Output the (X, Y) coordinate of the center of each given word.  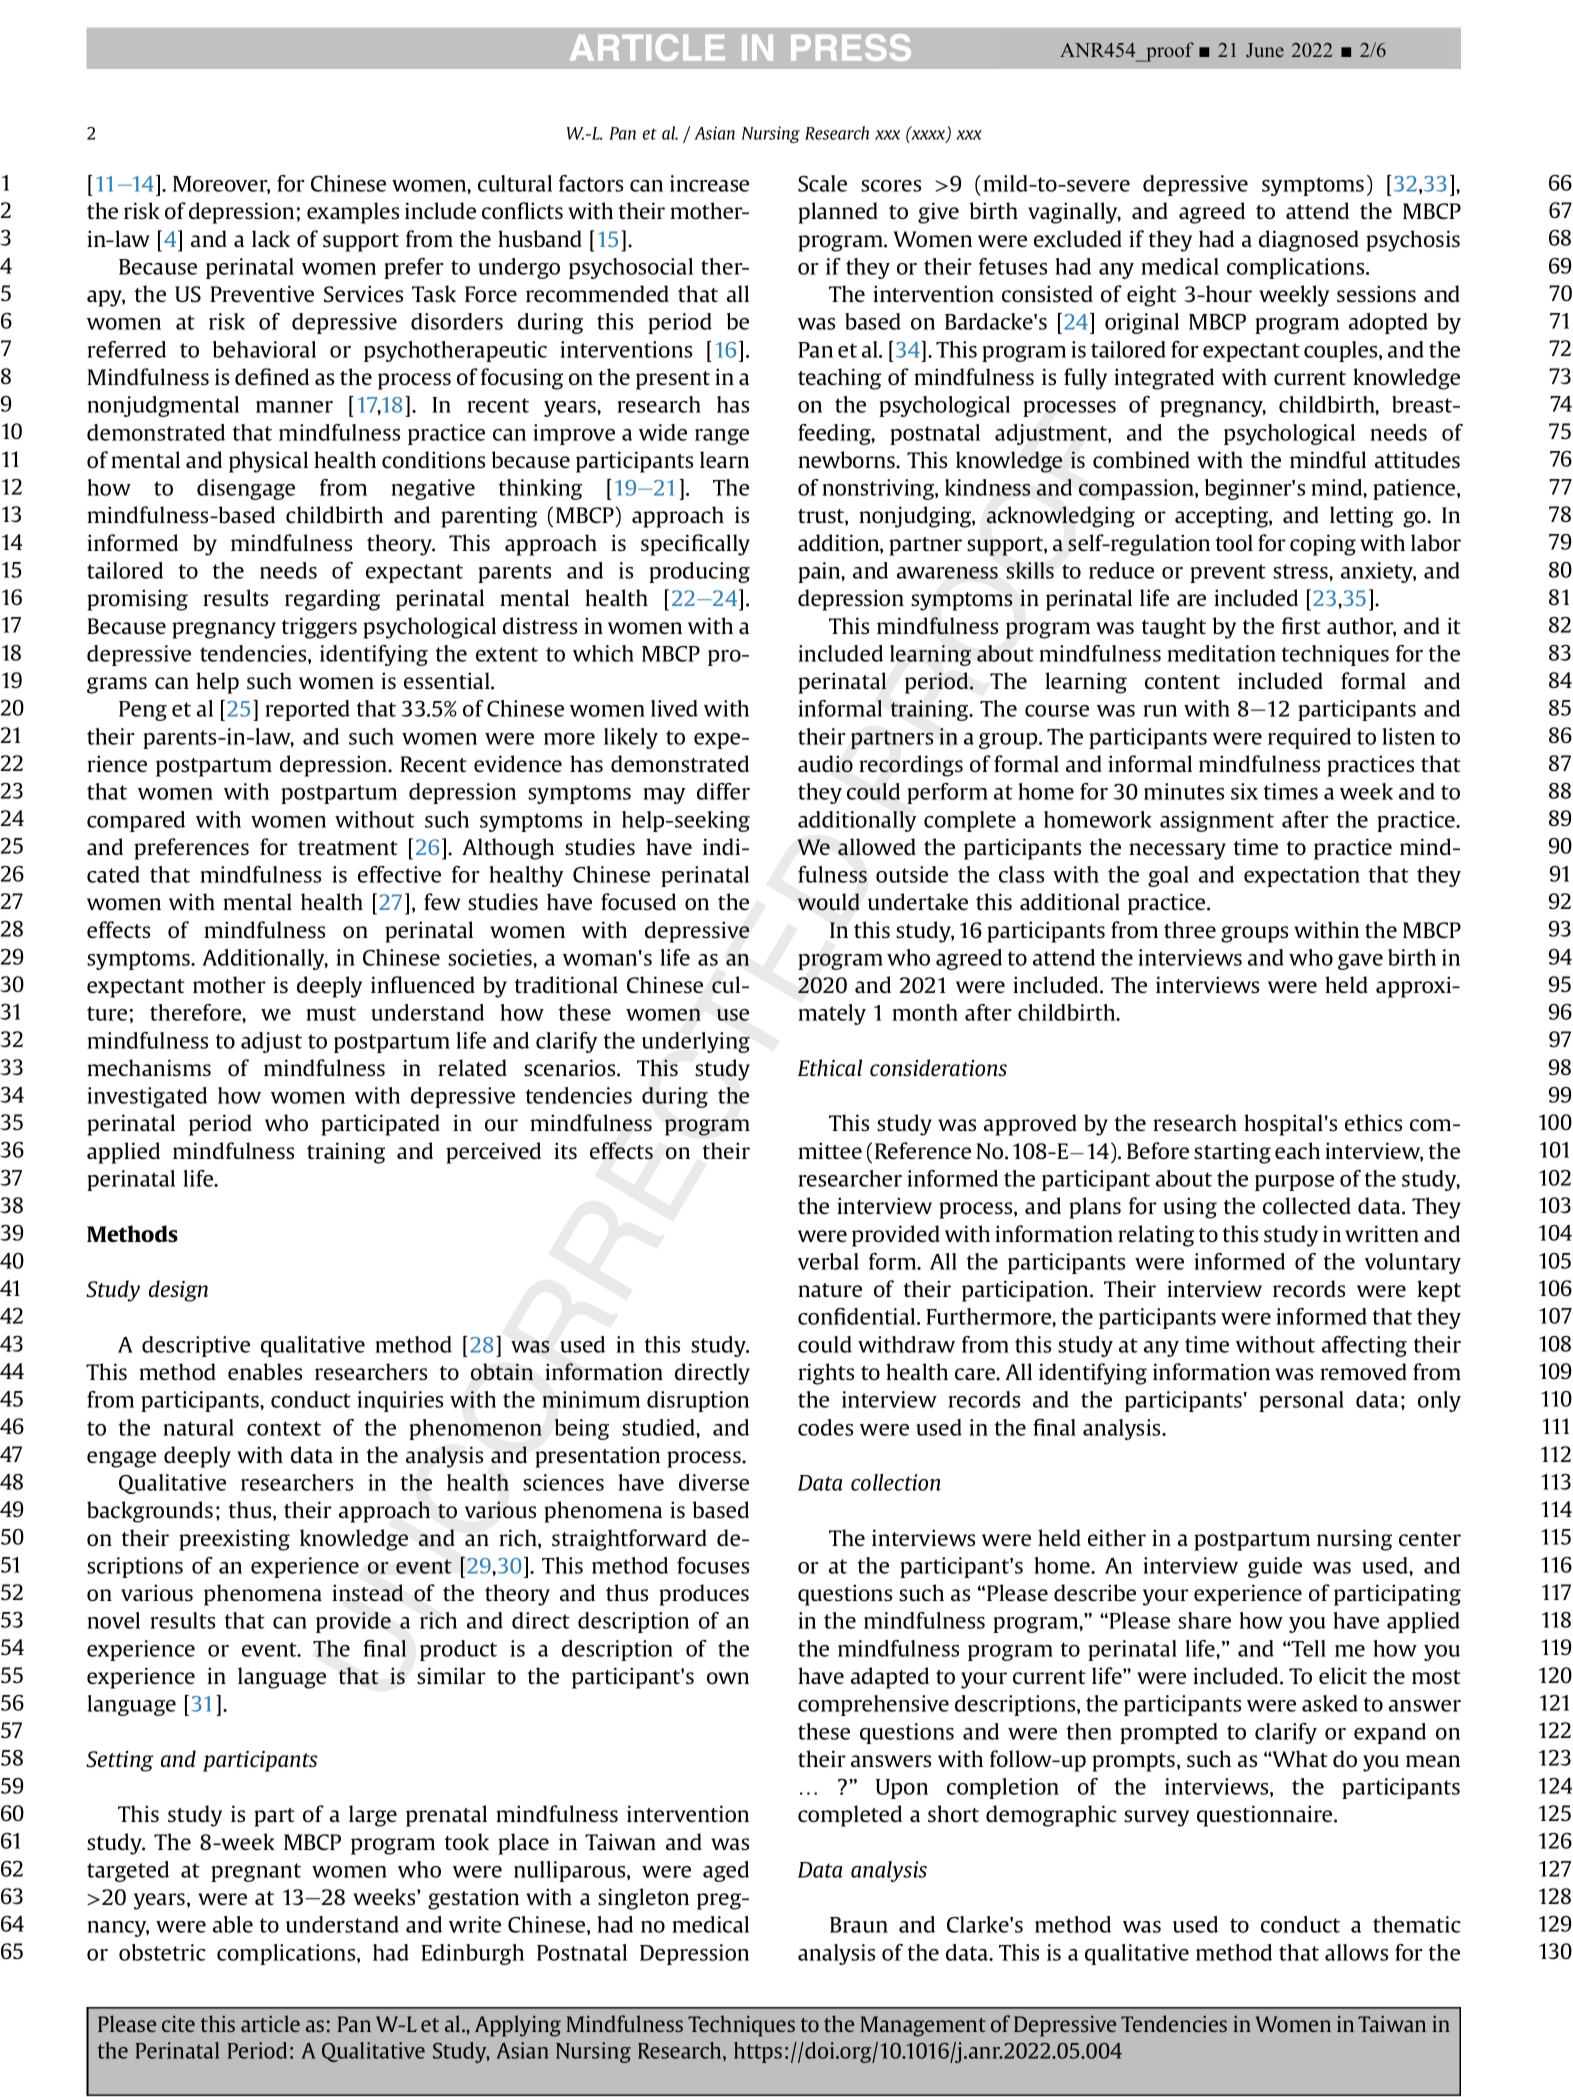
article (270, 2023)
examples (353, 213)
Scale (822, 183)
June (1265, 50)
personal (1301, 1401)
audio (825, 764)
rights (826, 1374)
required (1309, 738)
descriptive (196, 1346)
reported (307, 710)
